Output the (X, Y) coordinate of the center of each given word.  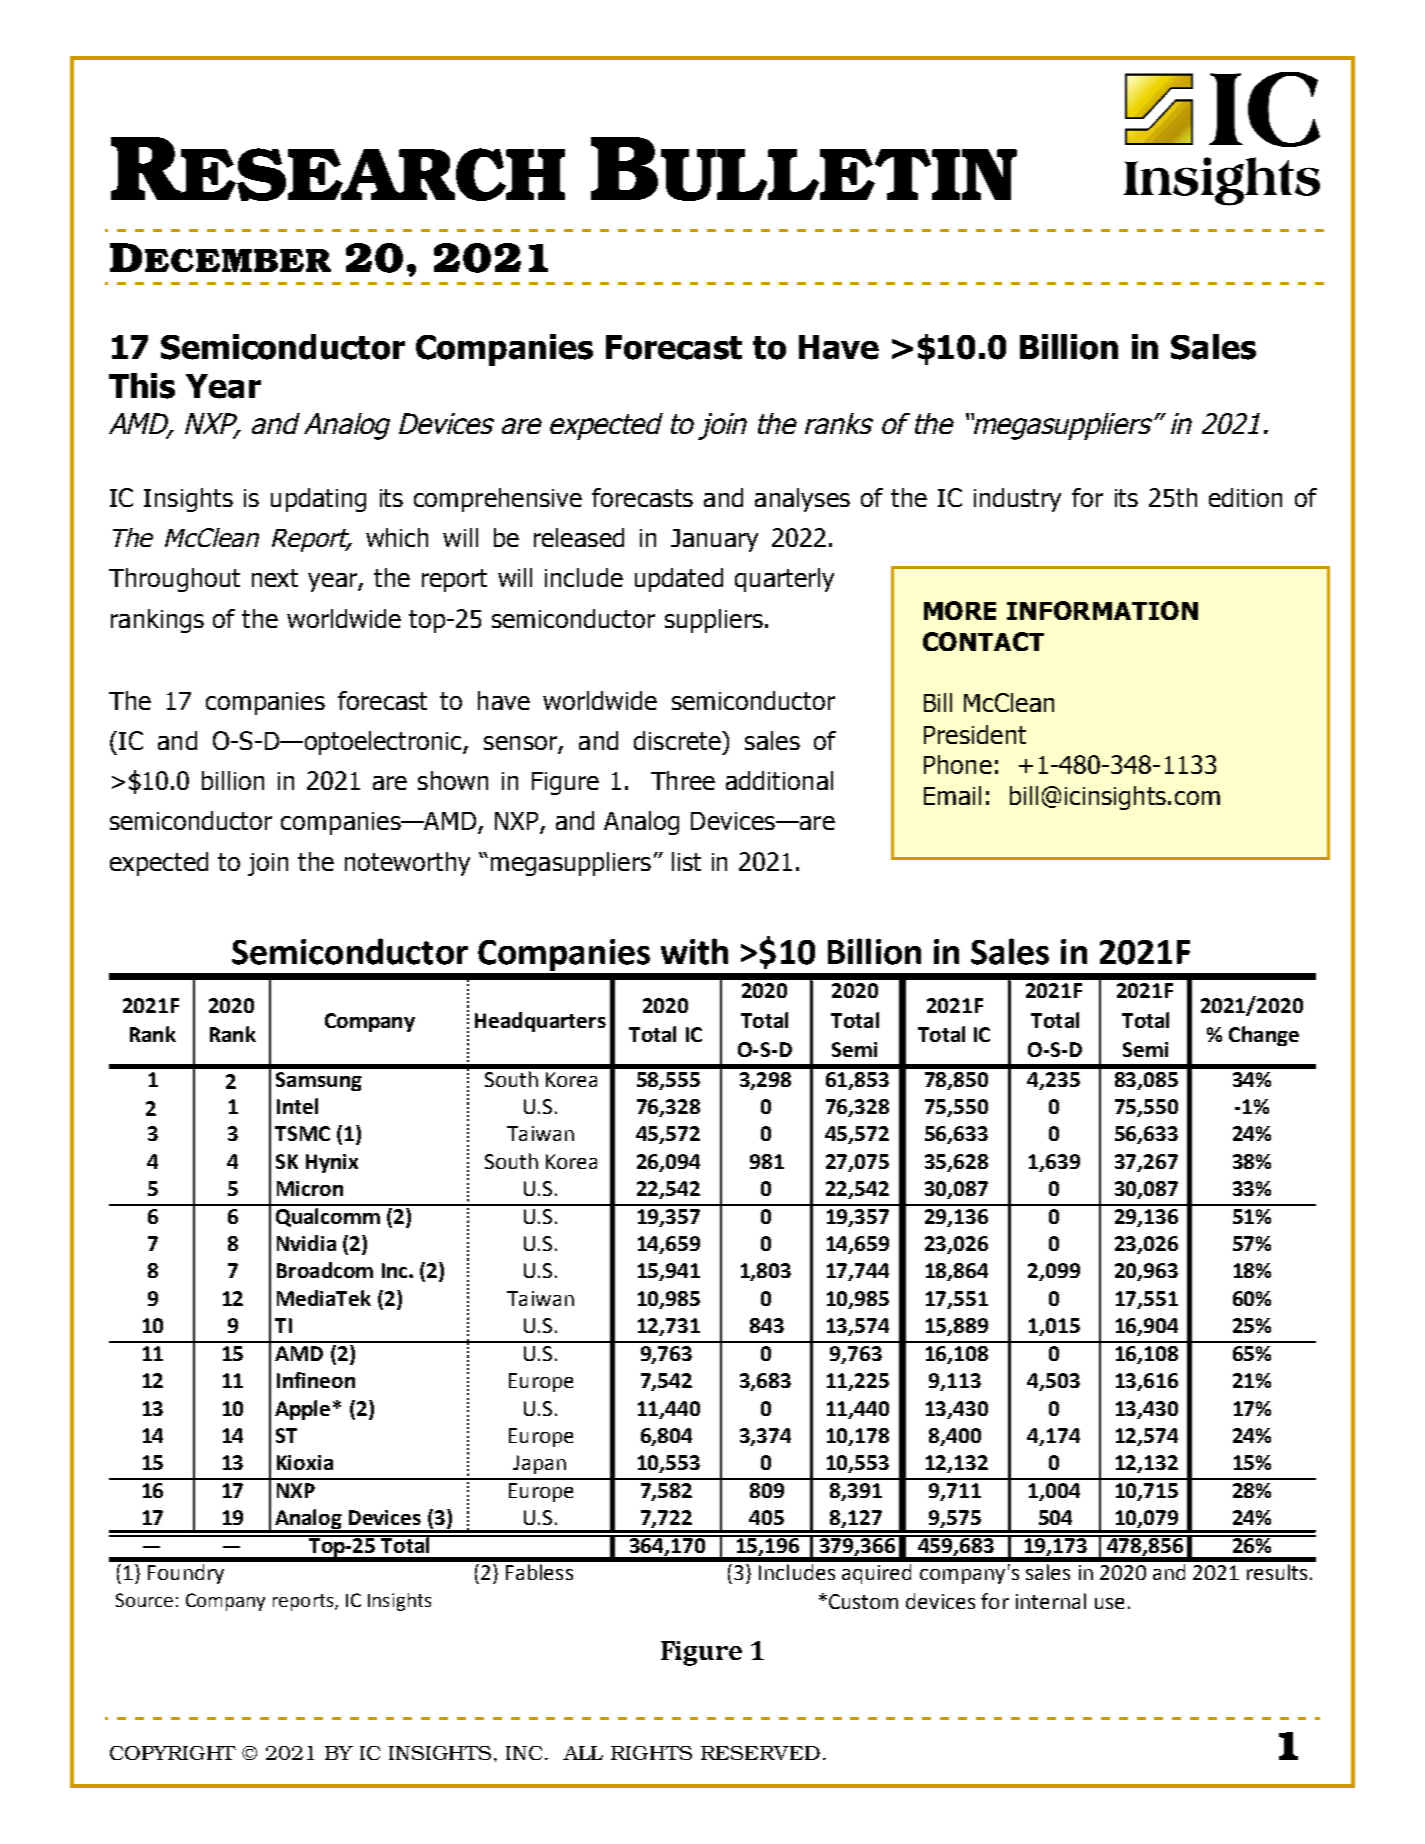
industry (1017, 500)
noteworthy (407, 864)
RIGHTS (651, 1753)
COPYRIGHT (173, 1753)
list (686, 861)
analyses (802, 500)
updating (318, 500)
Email (952, 795)
